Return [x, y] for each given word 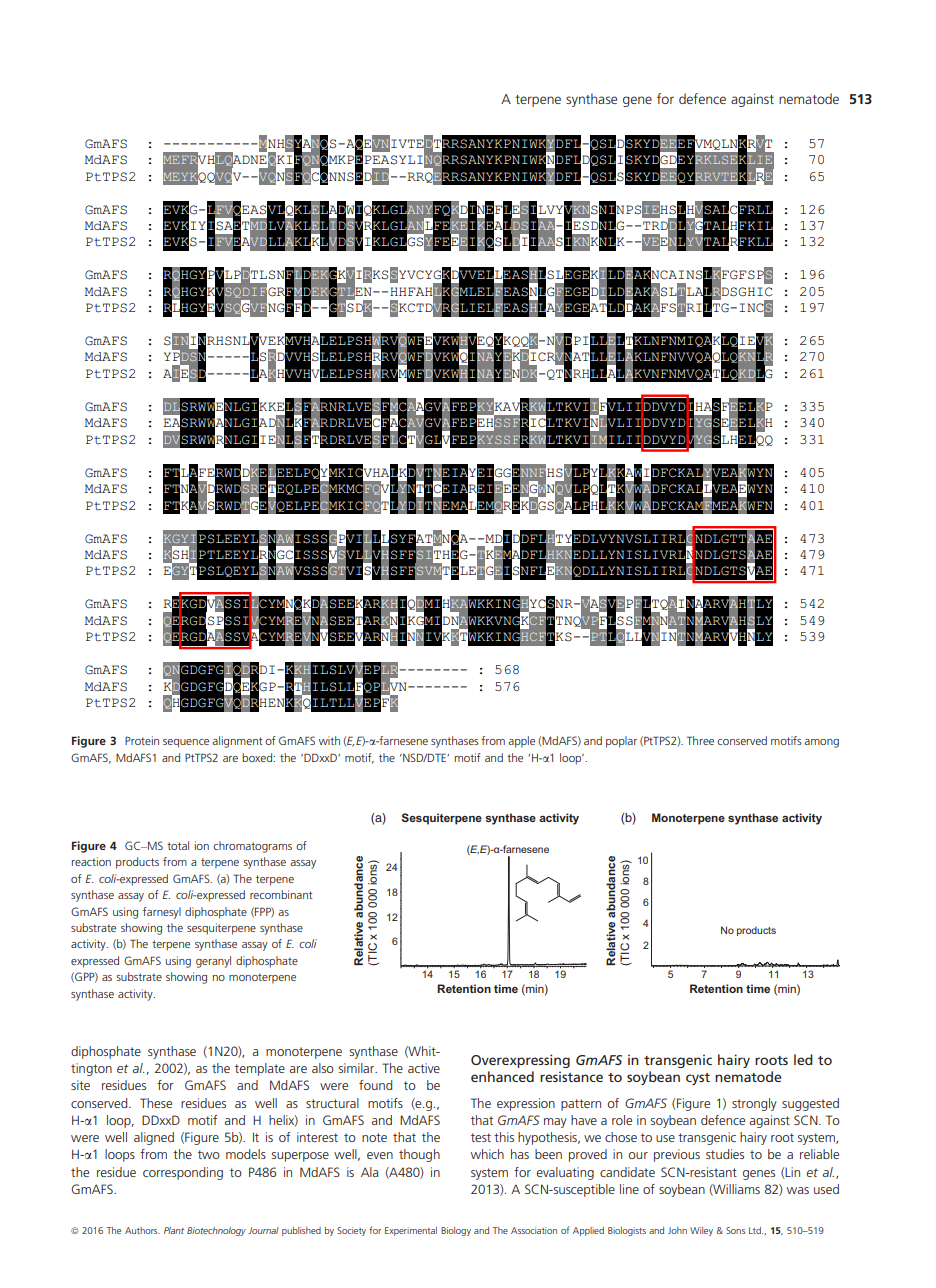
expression [526, 1104]
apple [521, 742]
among [821, 743]
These [156, 1103]
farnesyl [162, 913]
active [424, 1068]
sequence [186, 743]
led [803, 1059]
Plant [174, 1230]
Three [700, 740]
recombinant [281, 894]
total [178, 845]
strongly [754, 1104]
